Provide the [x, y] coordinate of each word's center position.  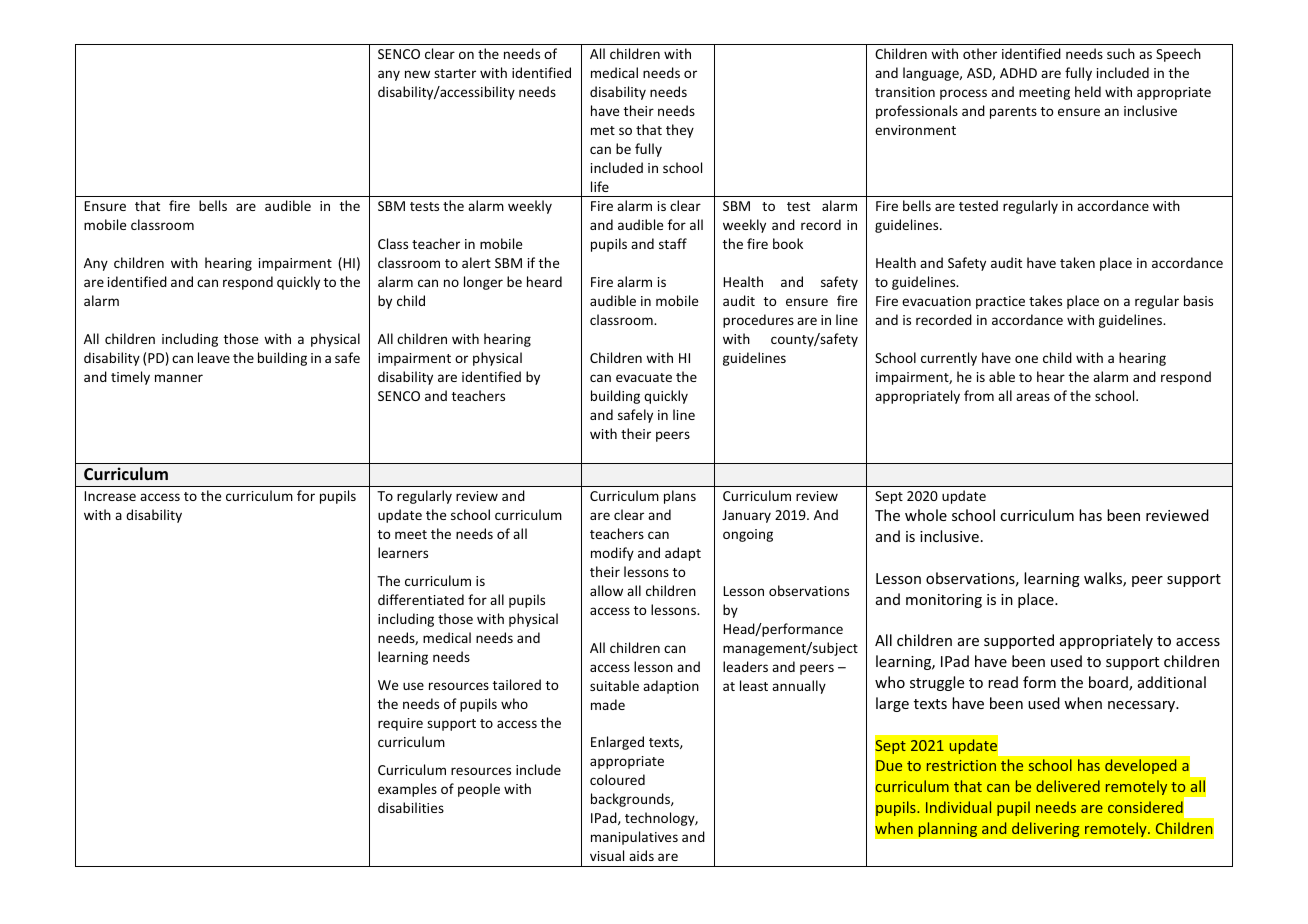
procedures [758, 321]
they [680, 131]
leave [214, 357]
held [1088, 91]
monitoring [944, 601]
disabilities [411, 807]
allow [606, 590]
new [417, 74]
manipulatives [634, 838]
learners [403, 552]
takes [1045, 300]
